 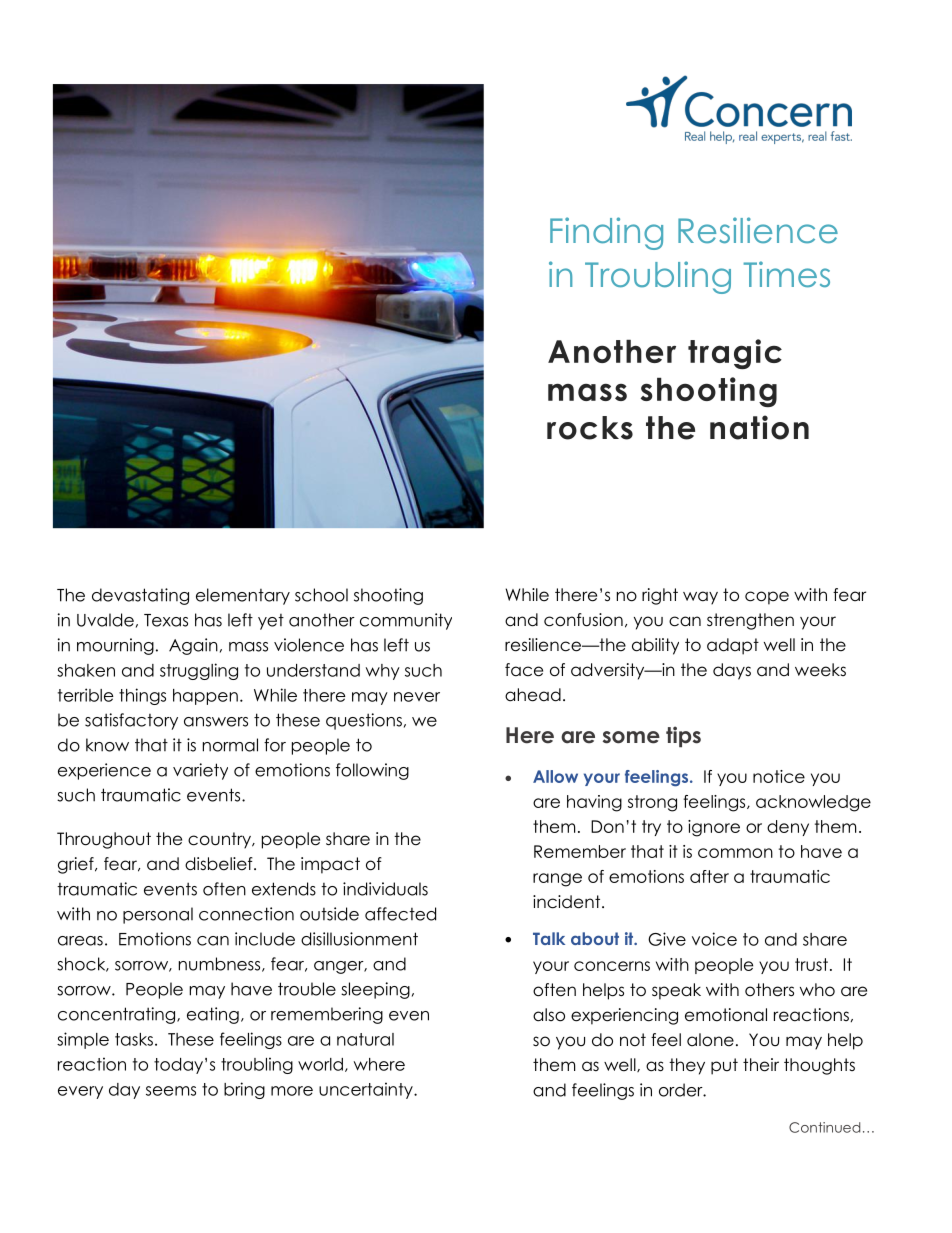 What do you see at coordinates (606, 233) in the document?
I see `Finding` at bounding box center [606, 233].
